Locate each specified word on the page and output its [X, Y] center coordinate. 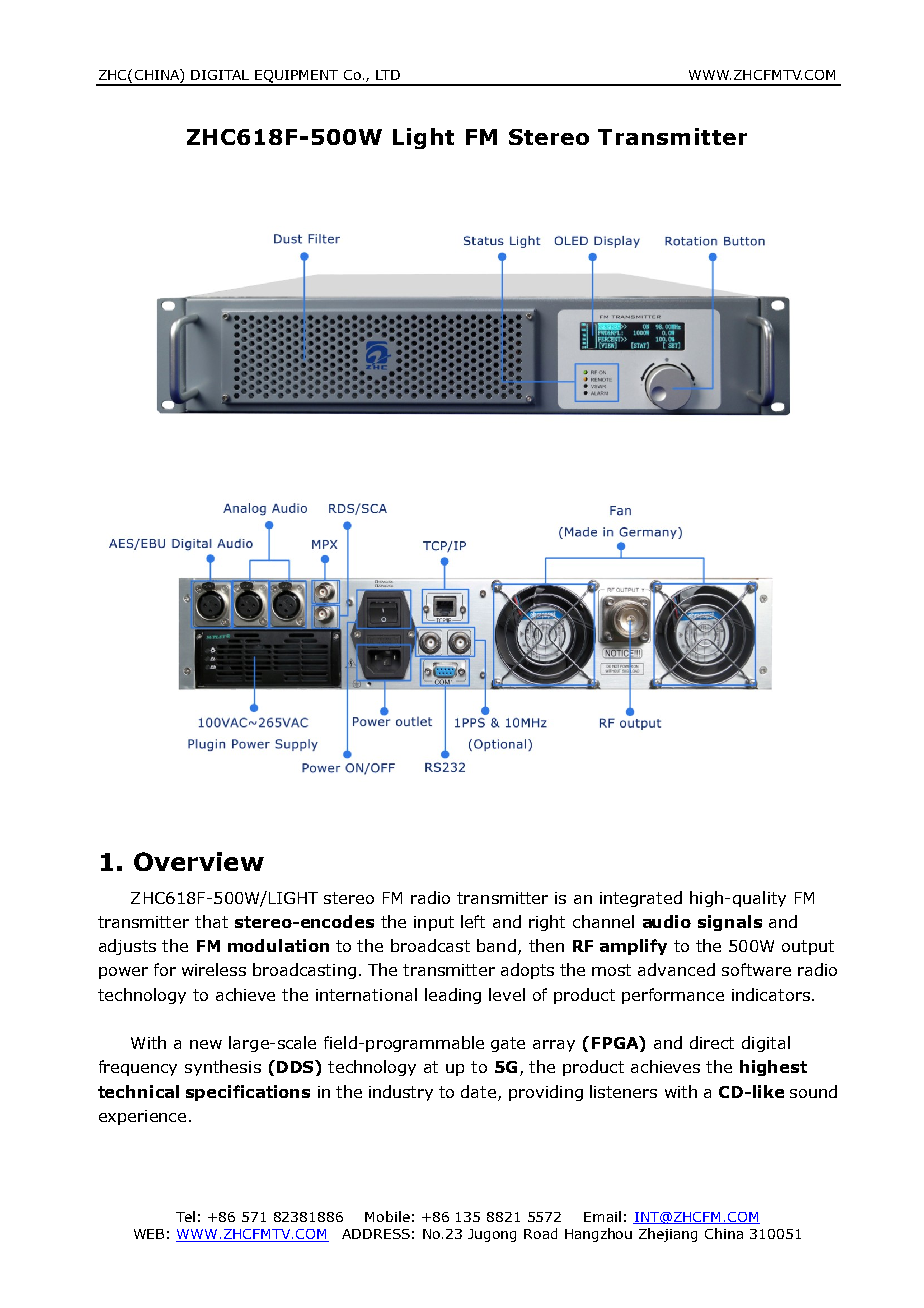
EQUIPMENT [297, 77]
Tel [185, 1216]
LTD [388, 75]
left [473, 921]
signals [730, 923]
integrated [641, 899]
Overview [199, 861]
